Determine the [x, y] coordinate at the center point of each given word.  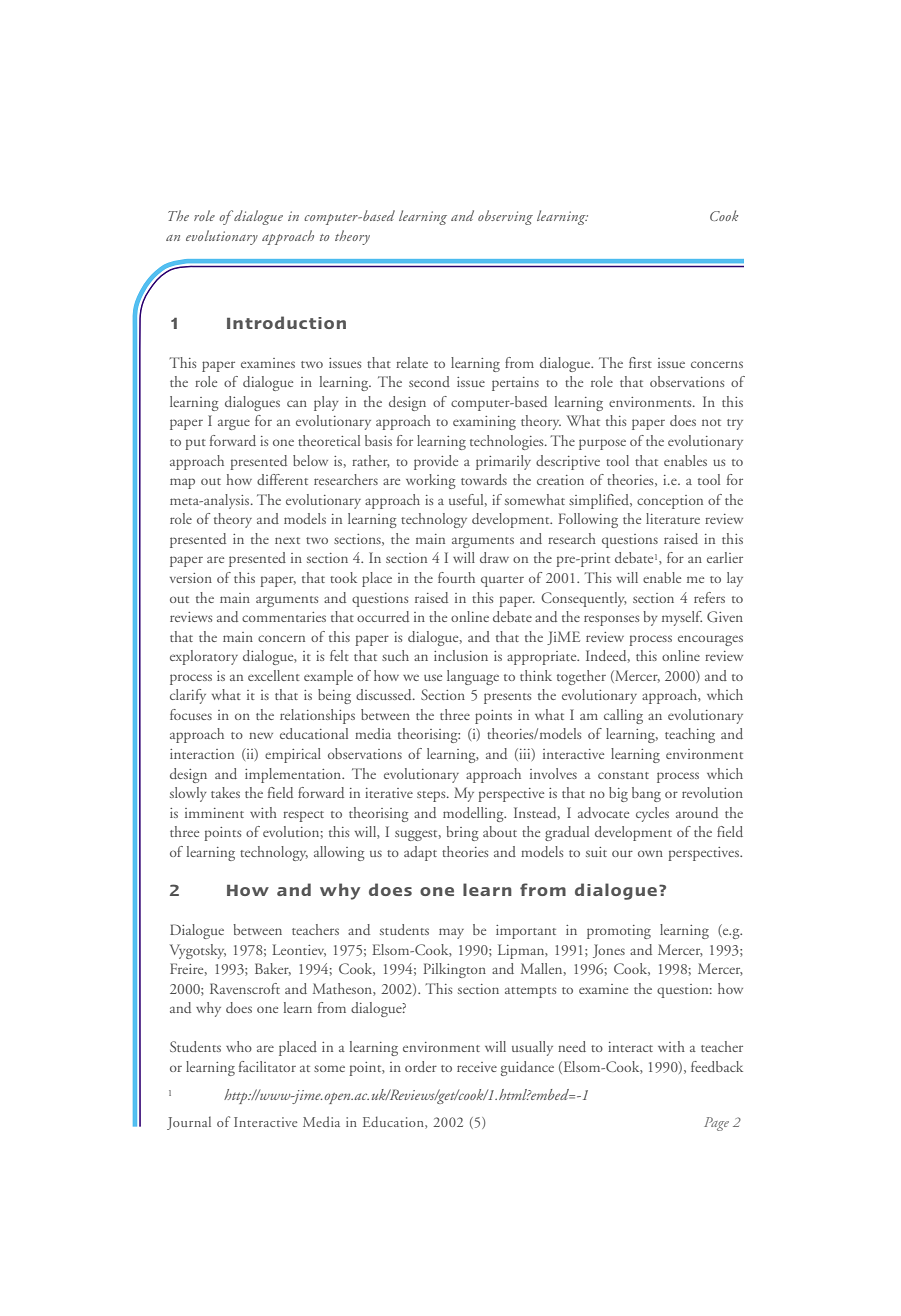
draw [494, 557]
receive [477, 1067]
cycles [652, 814]
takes [225, 792]
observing [505, 217]
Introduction [286, 322]
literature [673, 518]
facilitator [267, 1066]
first [640, 362]
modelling [474, 814]
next [287, 540]
